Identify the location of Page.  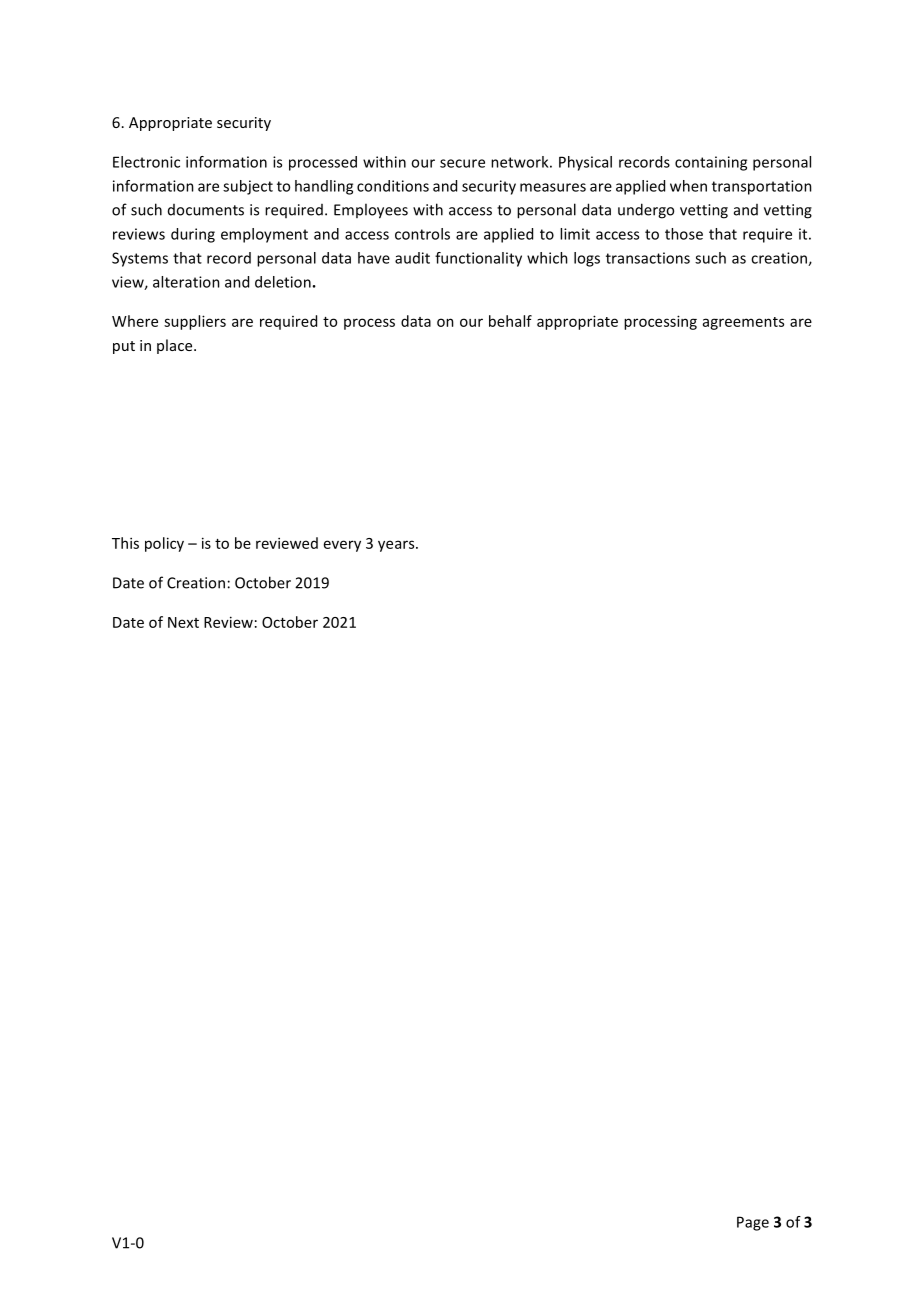
(753, 1223).
